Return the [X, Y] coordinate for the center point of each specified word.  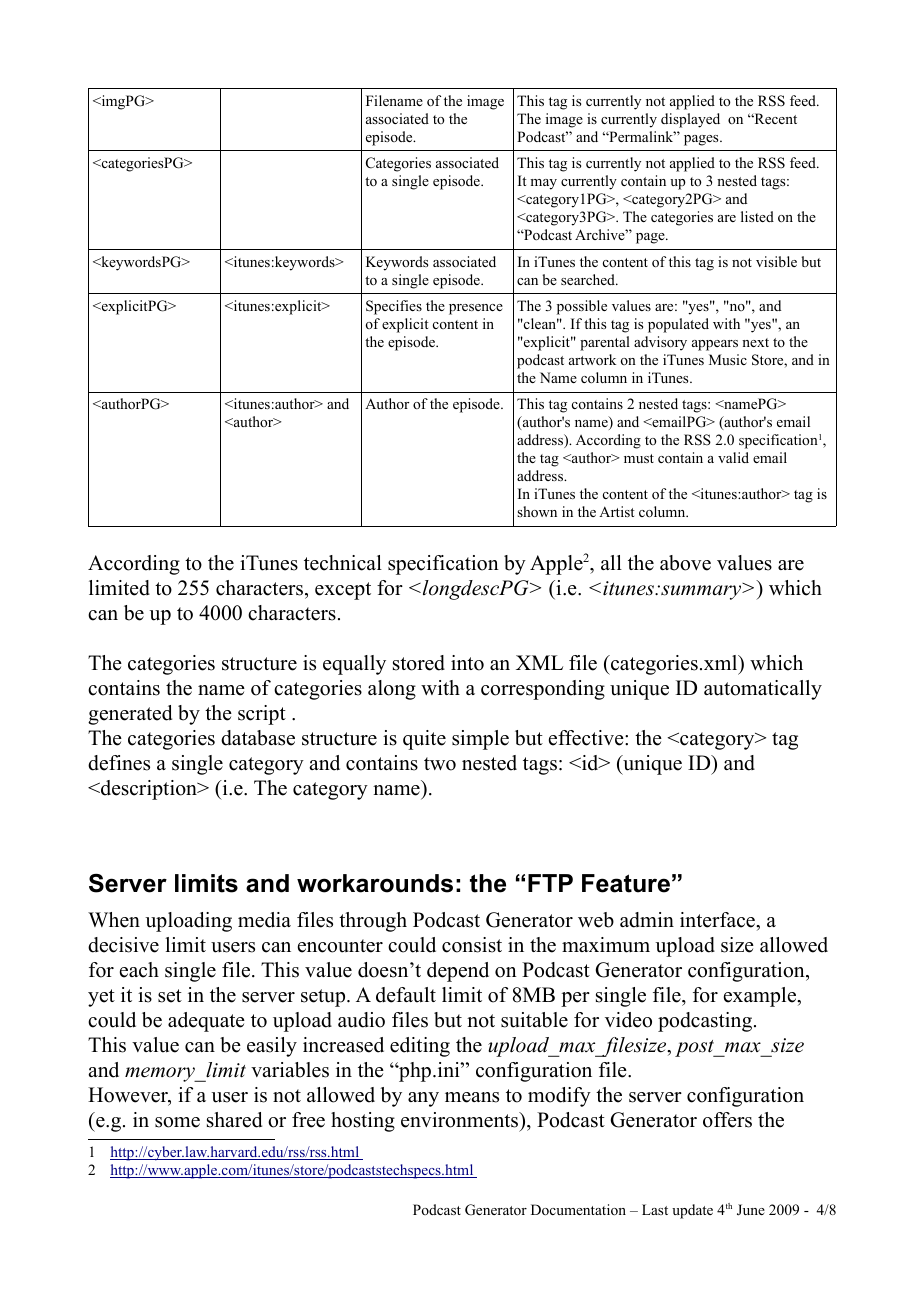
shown [537, 512]
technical [343, 563]
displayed [690, 120]
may [543, 184]
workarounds [375, 883]
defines [119, 763]
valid [733, 457]
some [177, 1122]
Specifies [394, 307]
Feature [626, 883]
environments [461, 1120]
